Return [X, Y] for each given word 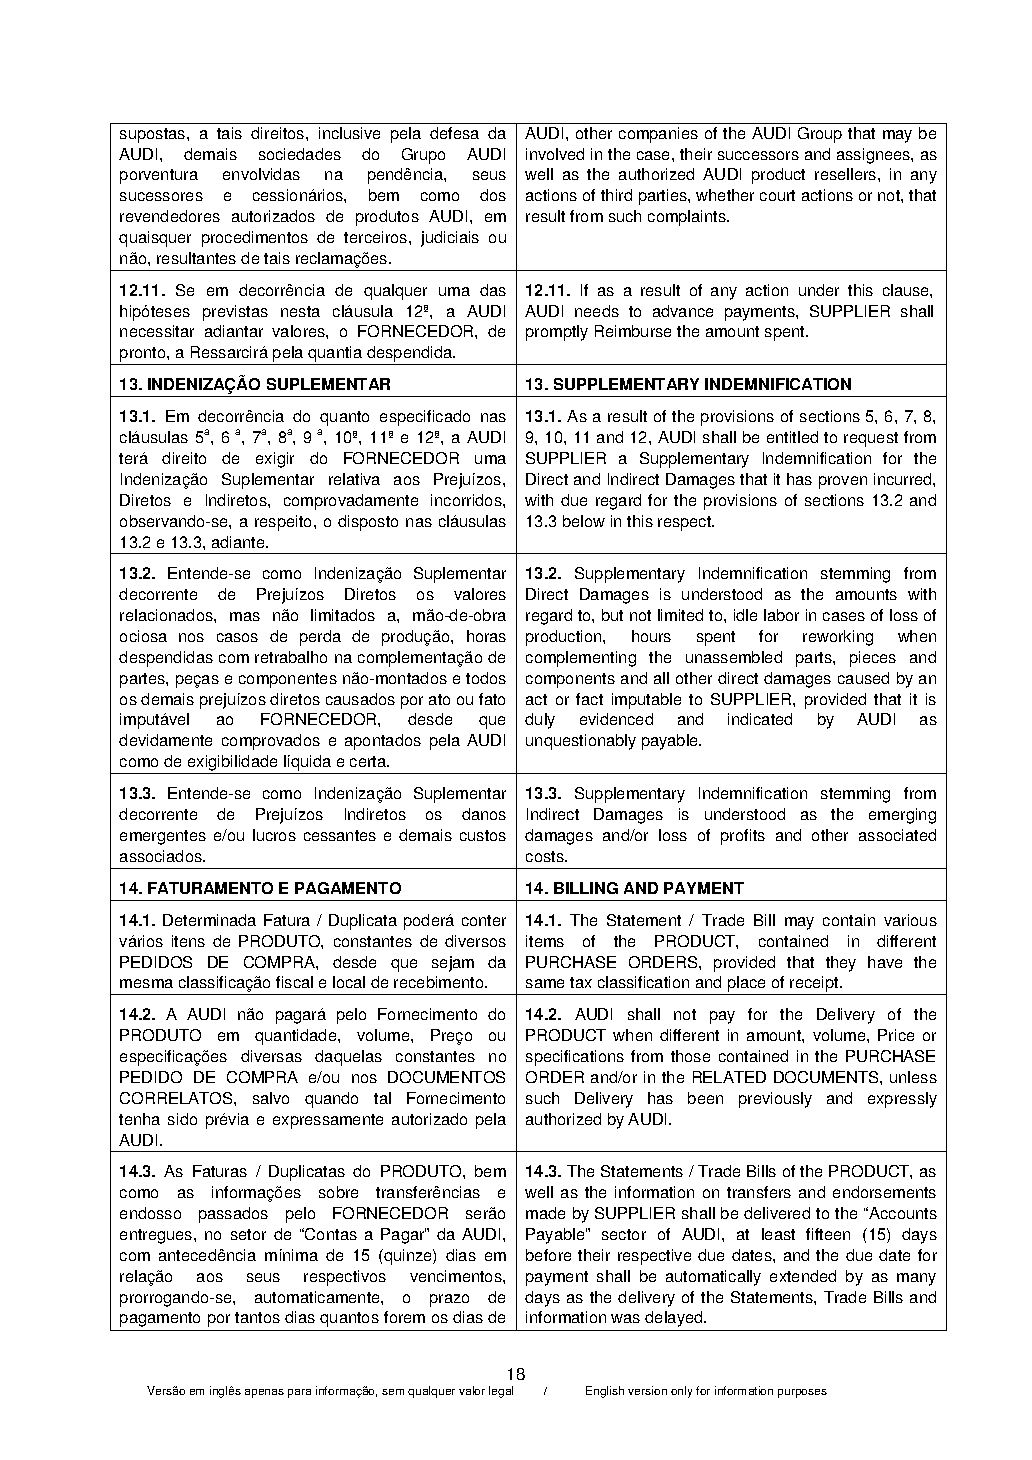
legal [501, 1392]
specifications [575, 1058]
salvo [271, 1098]
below [584, 521]
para [299, 1393]
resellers [847, 174]
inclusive [349, 133]
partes [143, 680]
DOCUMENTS [827, 1077]
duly [540, 721]
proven [843, 482]
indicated [760, 719]
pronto [143, 356]
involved [555, 154]
